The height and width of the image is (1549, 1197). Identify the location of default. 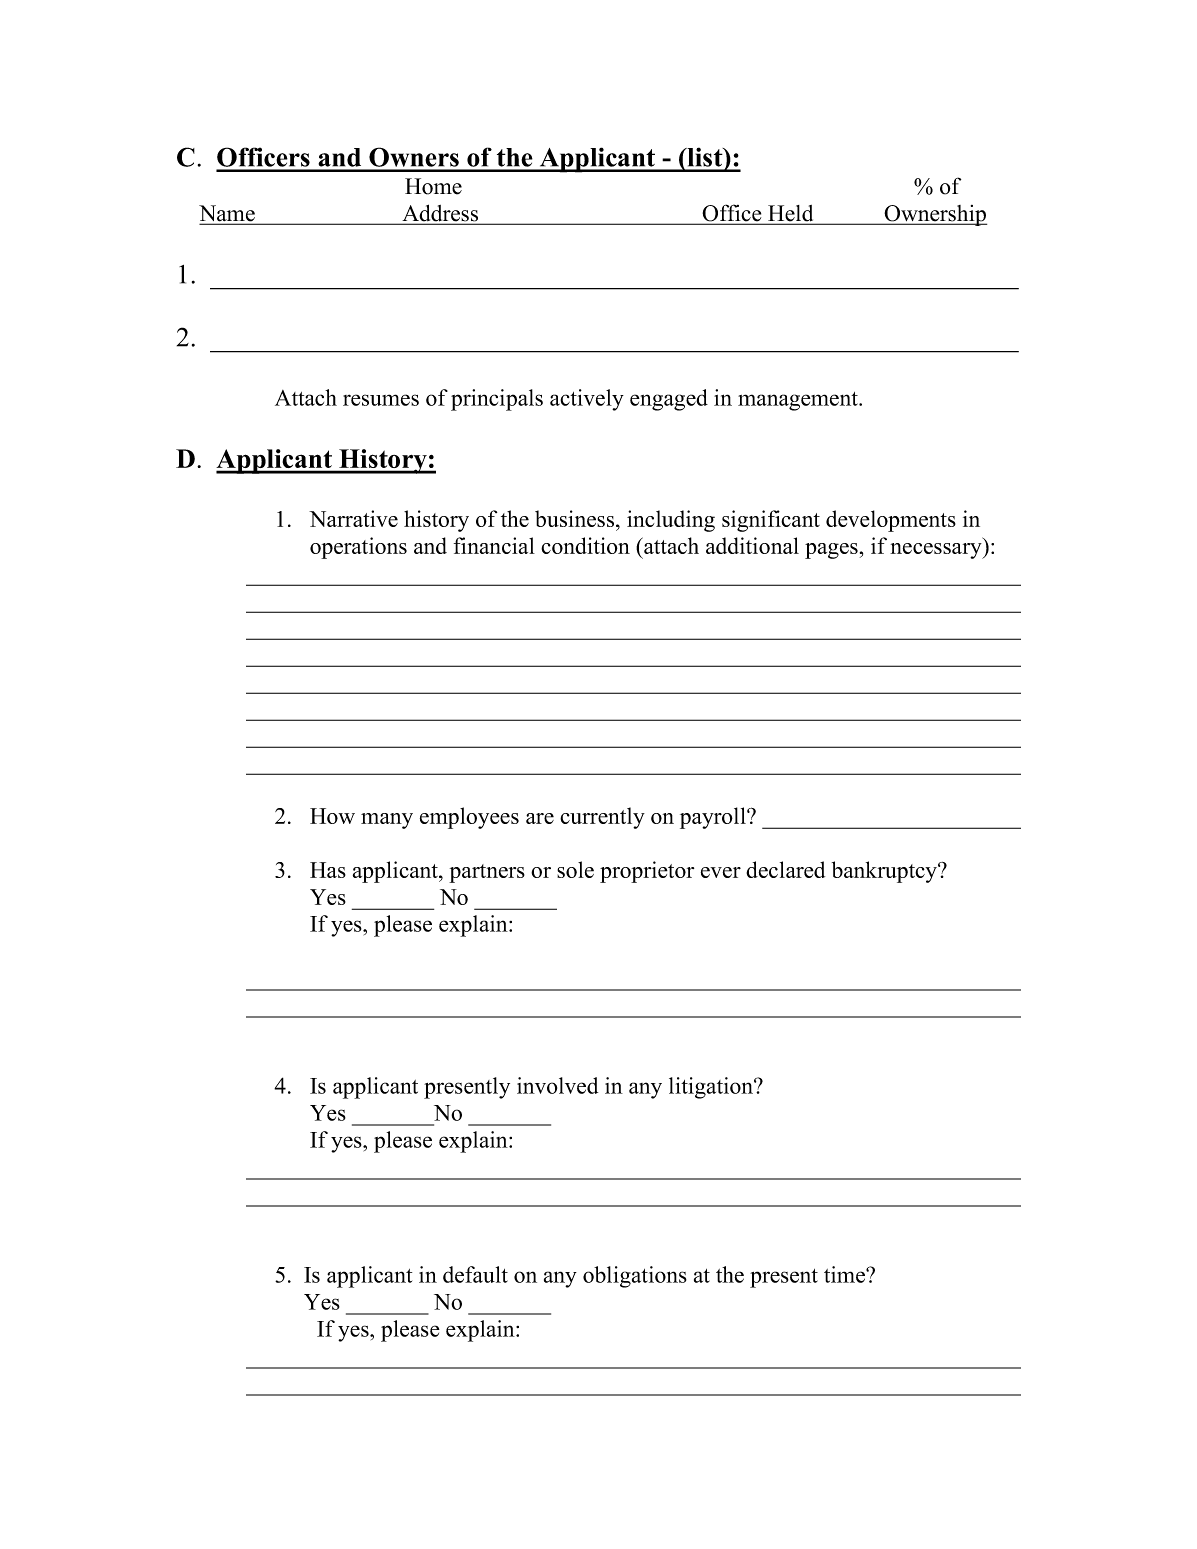
(475, 1274).
